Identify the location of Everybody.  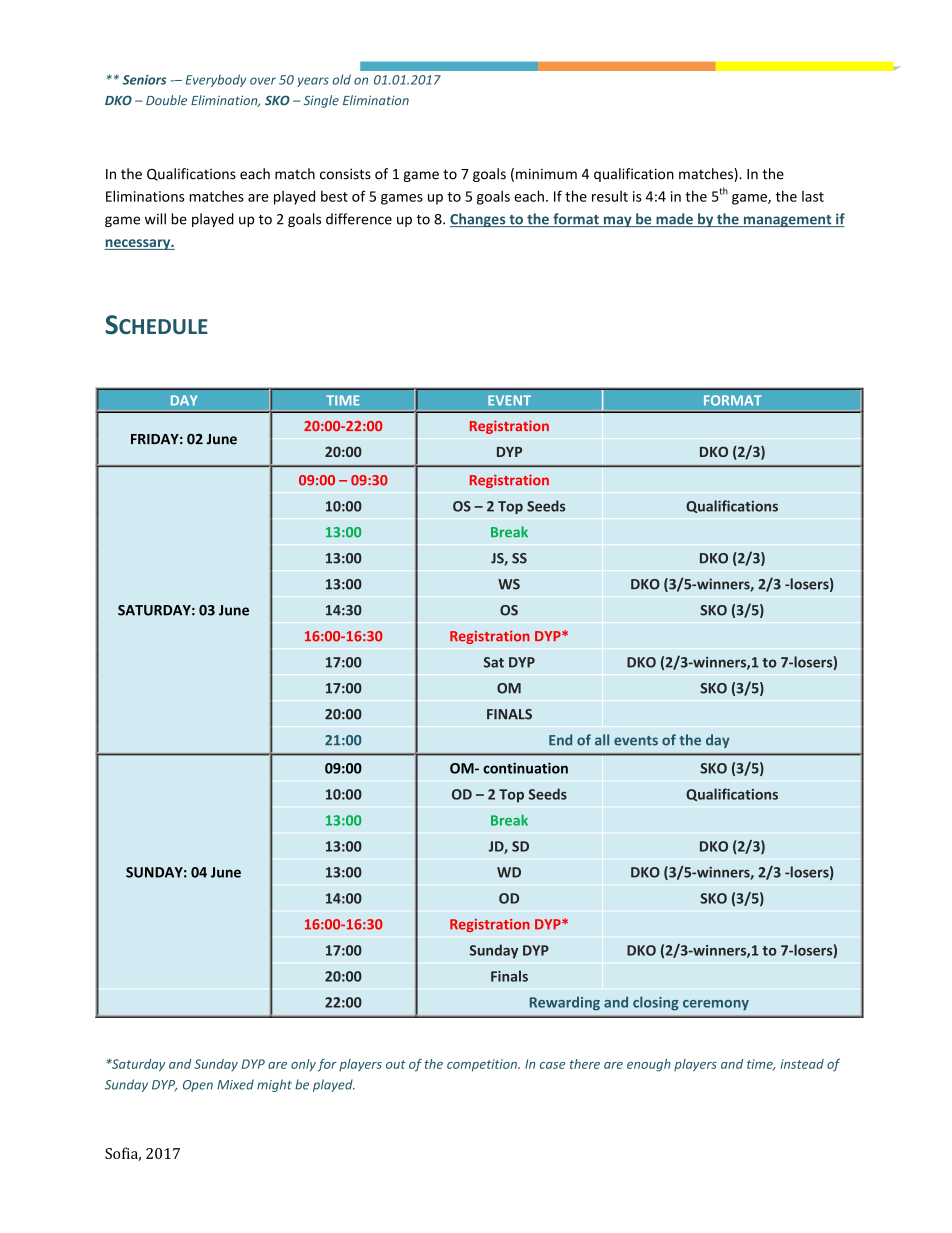
(216, 80).
